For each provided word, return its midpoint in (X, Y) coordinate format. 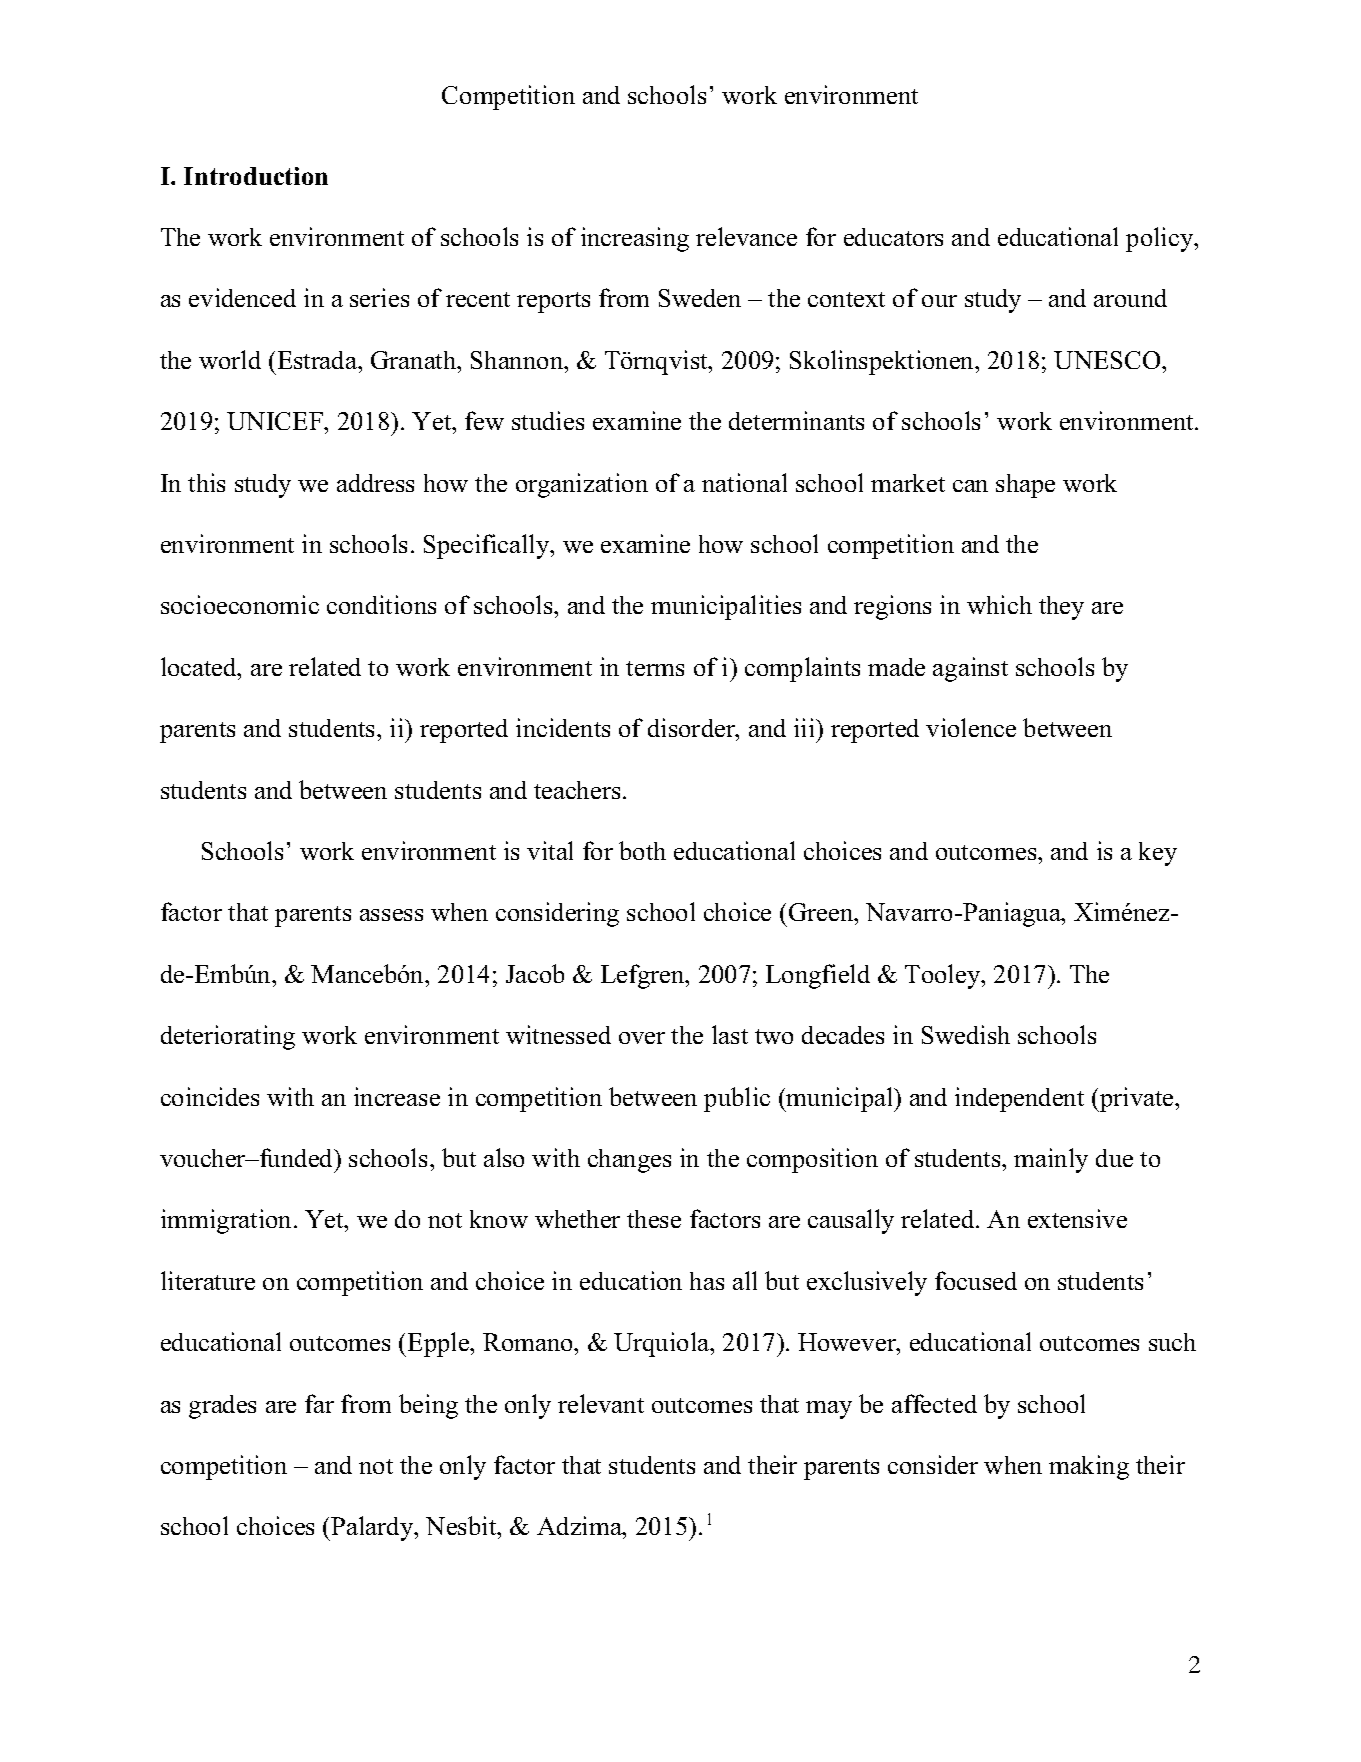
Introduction (256, 176)
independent (1019, 1099)
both (642, 850)
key (1158, 854)
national (744, 482)
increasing (635, 239)
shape (1025, 486)
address (375, 483)
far (319, 1403)
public (737, 1099)
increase (397, 1096)
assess (391, 915)
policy (1161, 239)
